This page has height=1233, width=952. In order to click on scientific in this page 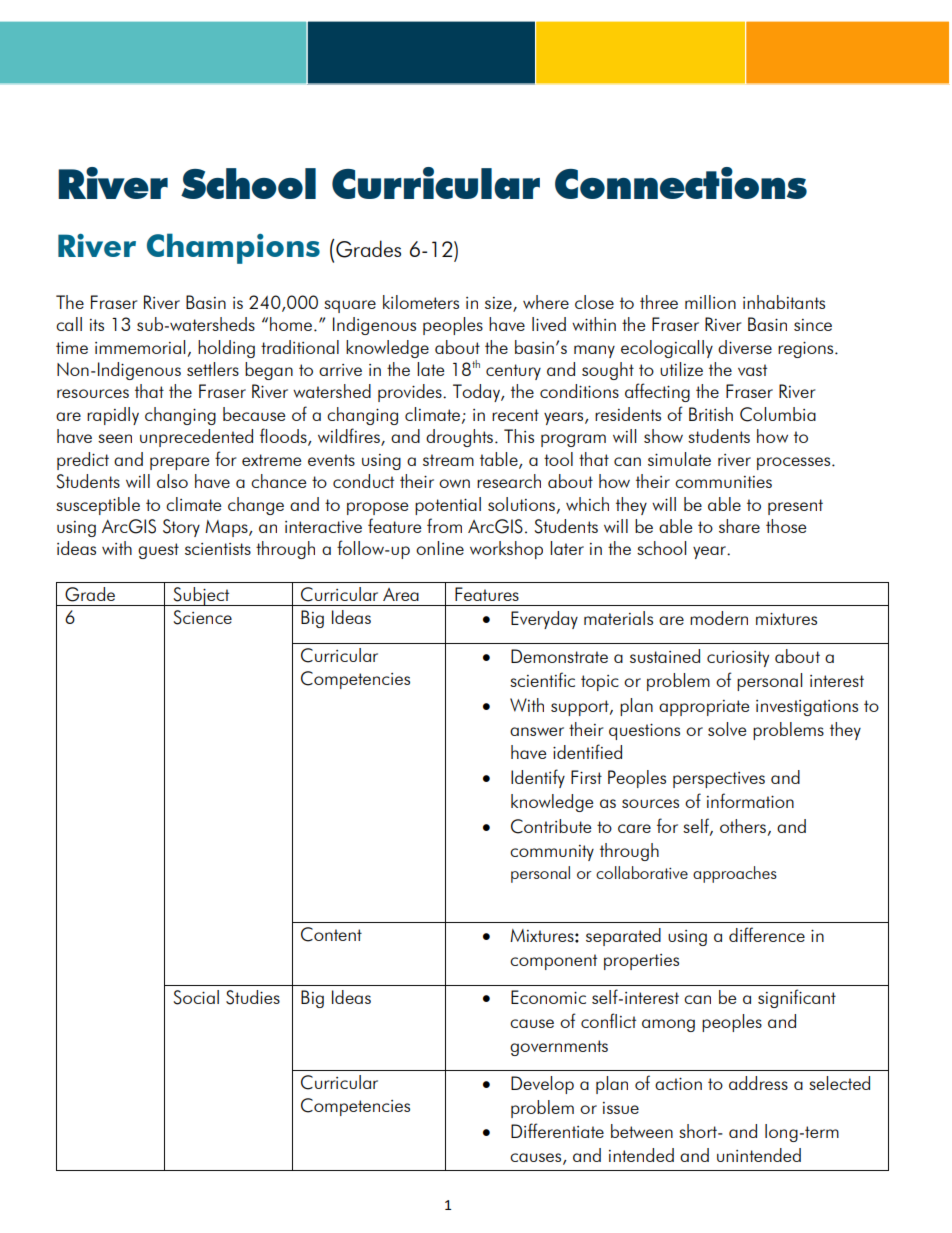, I will do `click(542, 679)`.
